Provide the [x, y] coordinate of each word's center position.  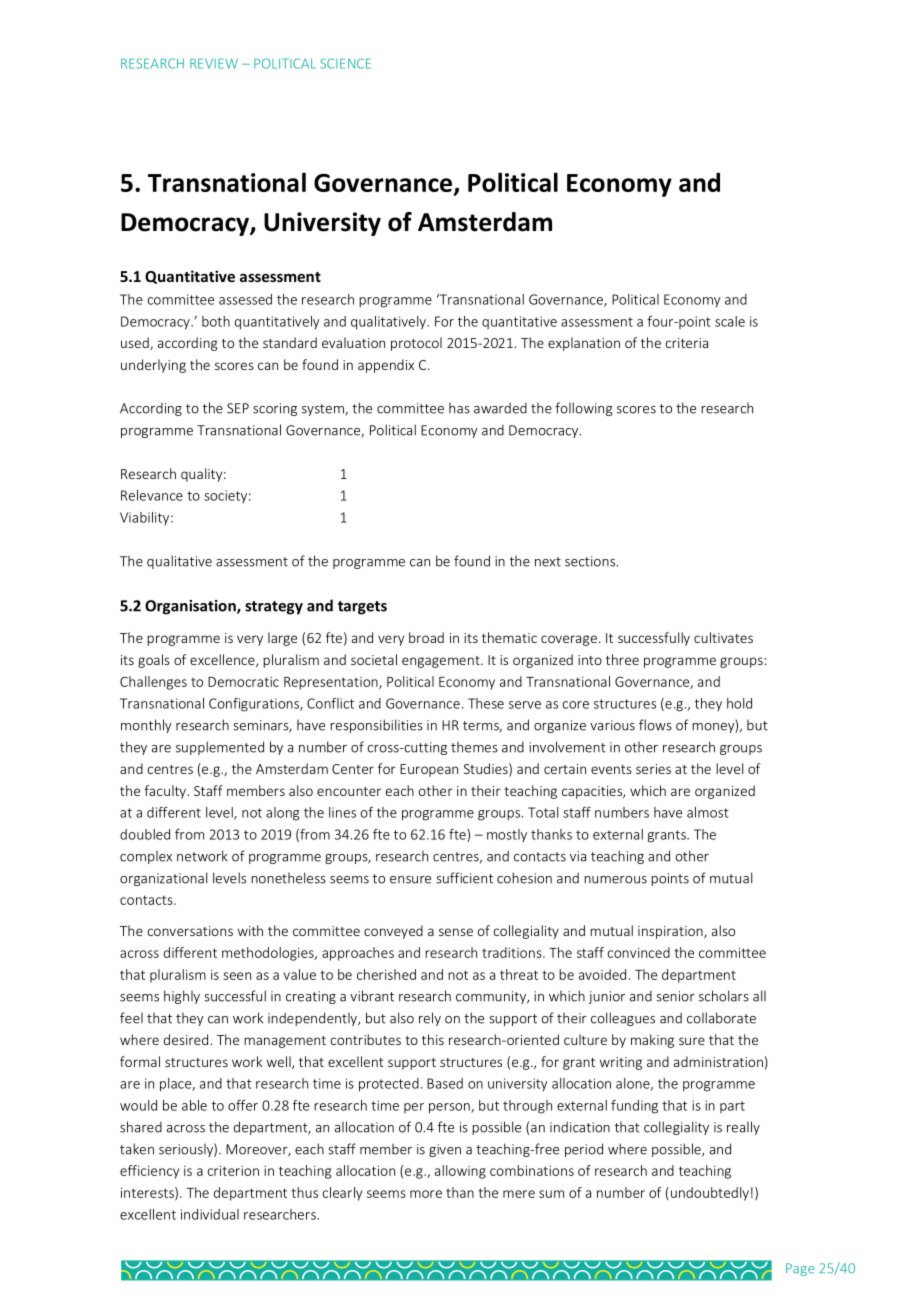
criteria [686, 343]
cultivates [723, 637]
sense [456, 932]
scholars [724, 996]
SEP [238, 408]
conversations [190, 931]
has [459, 408]
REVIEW [214, 63]
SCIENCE [345, 63]
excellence [223, 660]
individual [210, 1214]
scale [730, 321]
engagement [442, 662]
